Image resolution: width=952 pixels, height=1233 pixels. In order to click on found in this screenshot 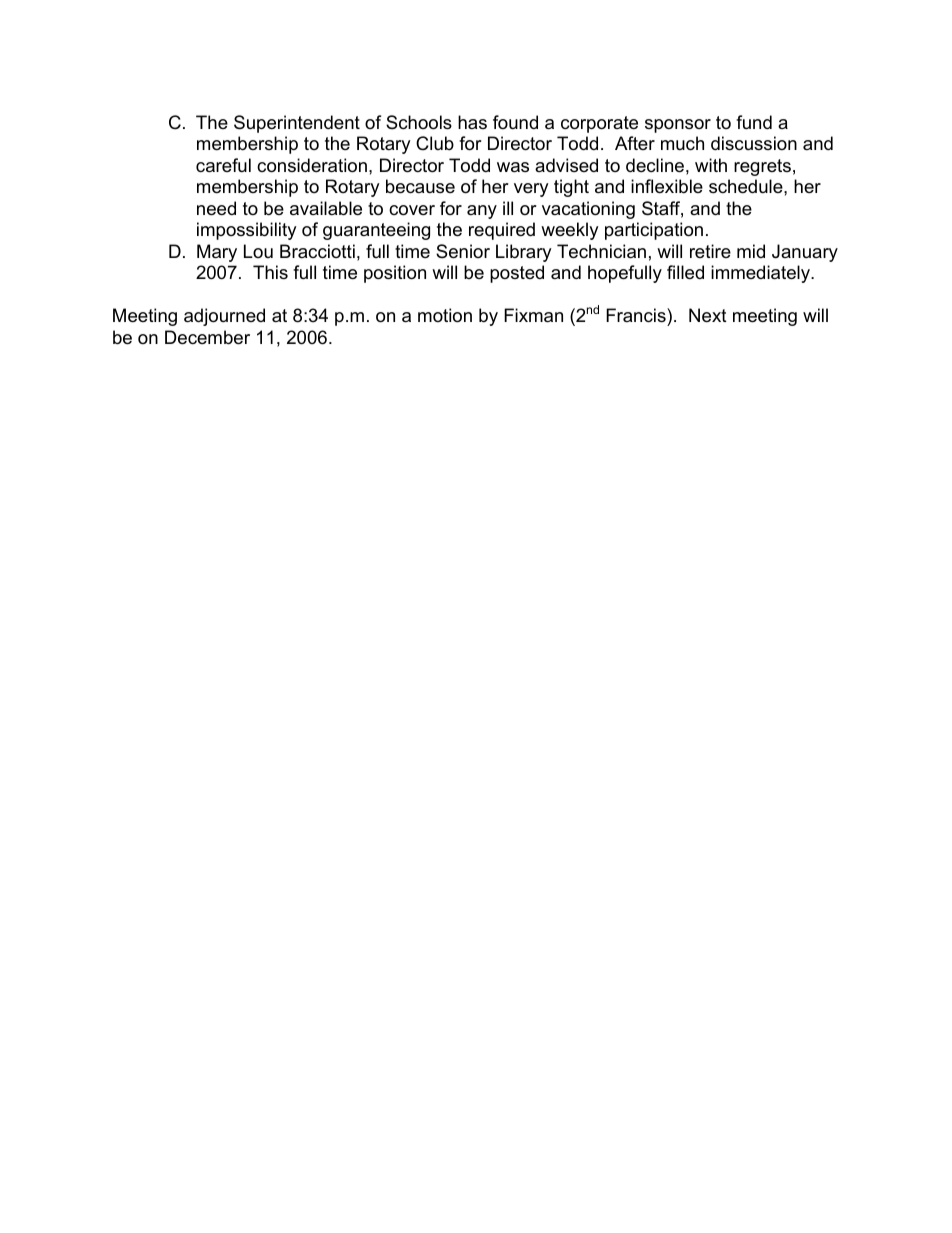, I will do `click(515, 122)`.
